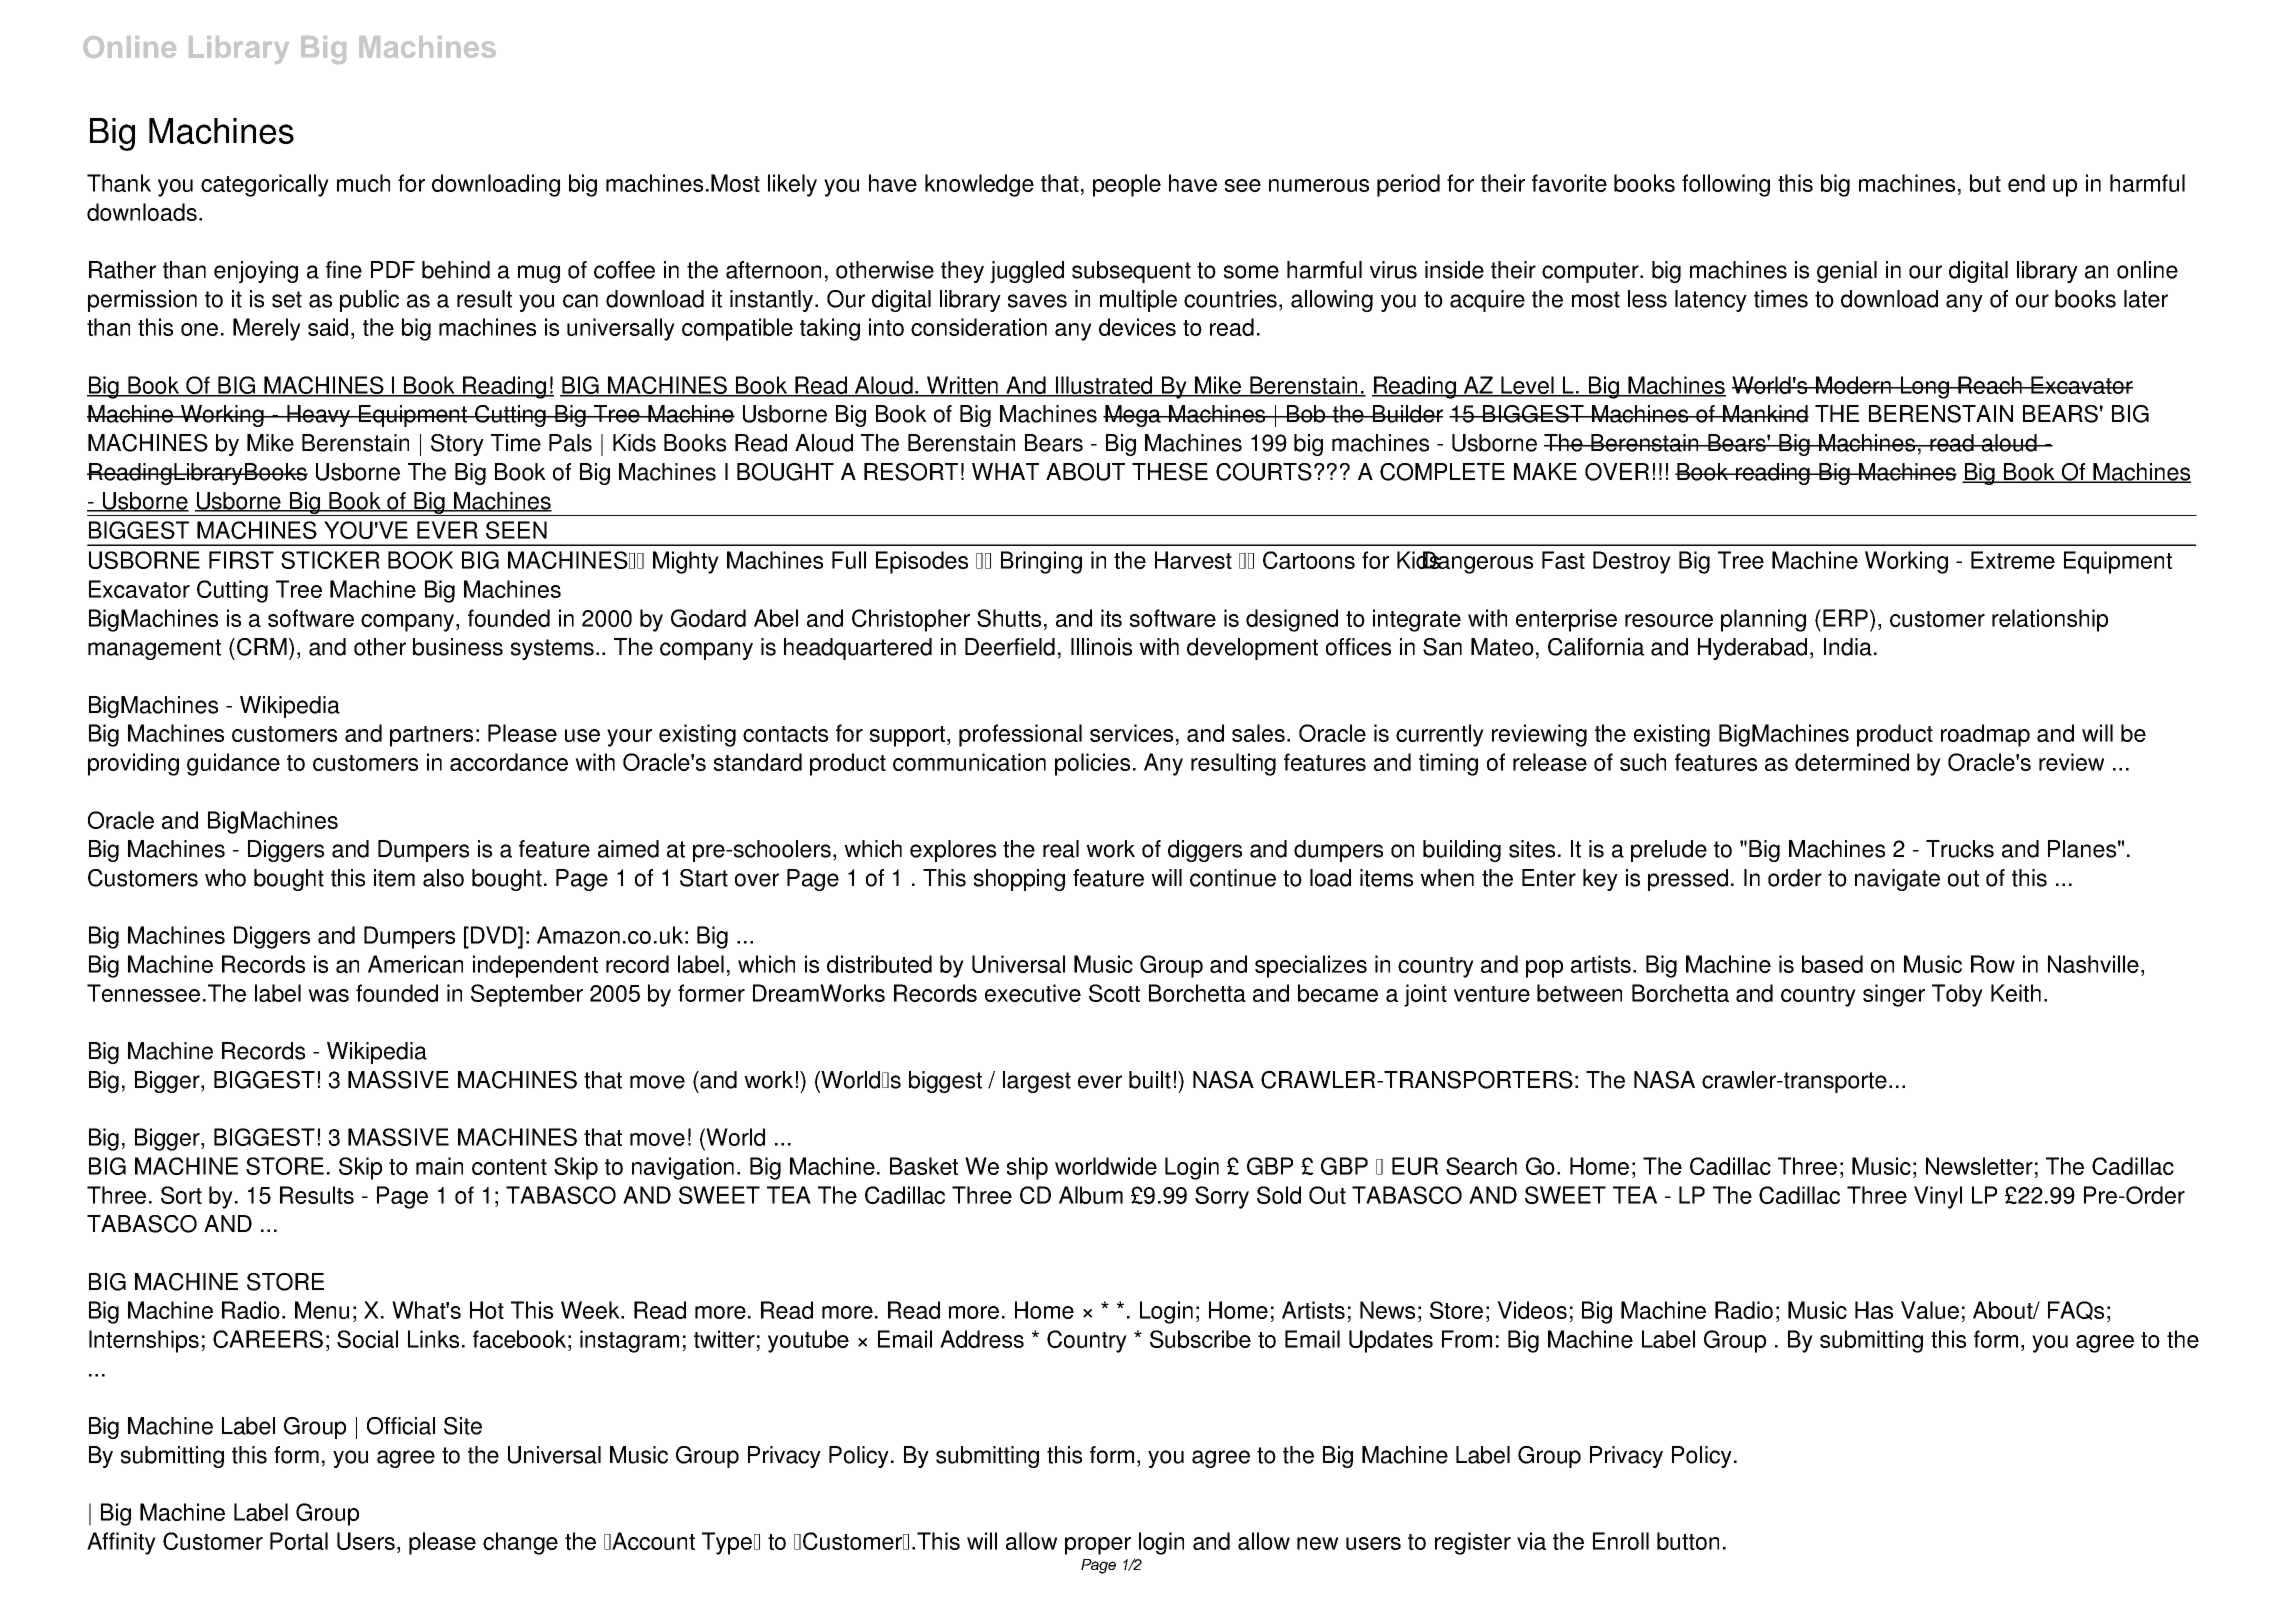  What do you see at coordinates (1061, 849) in the document?
I see `real` at bounding box center [1061, 849].
